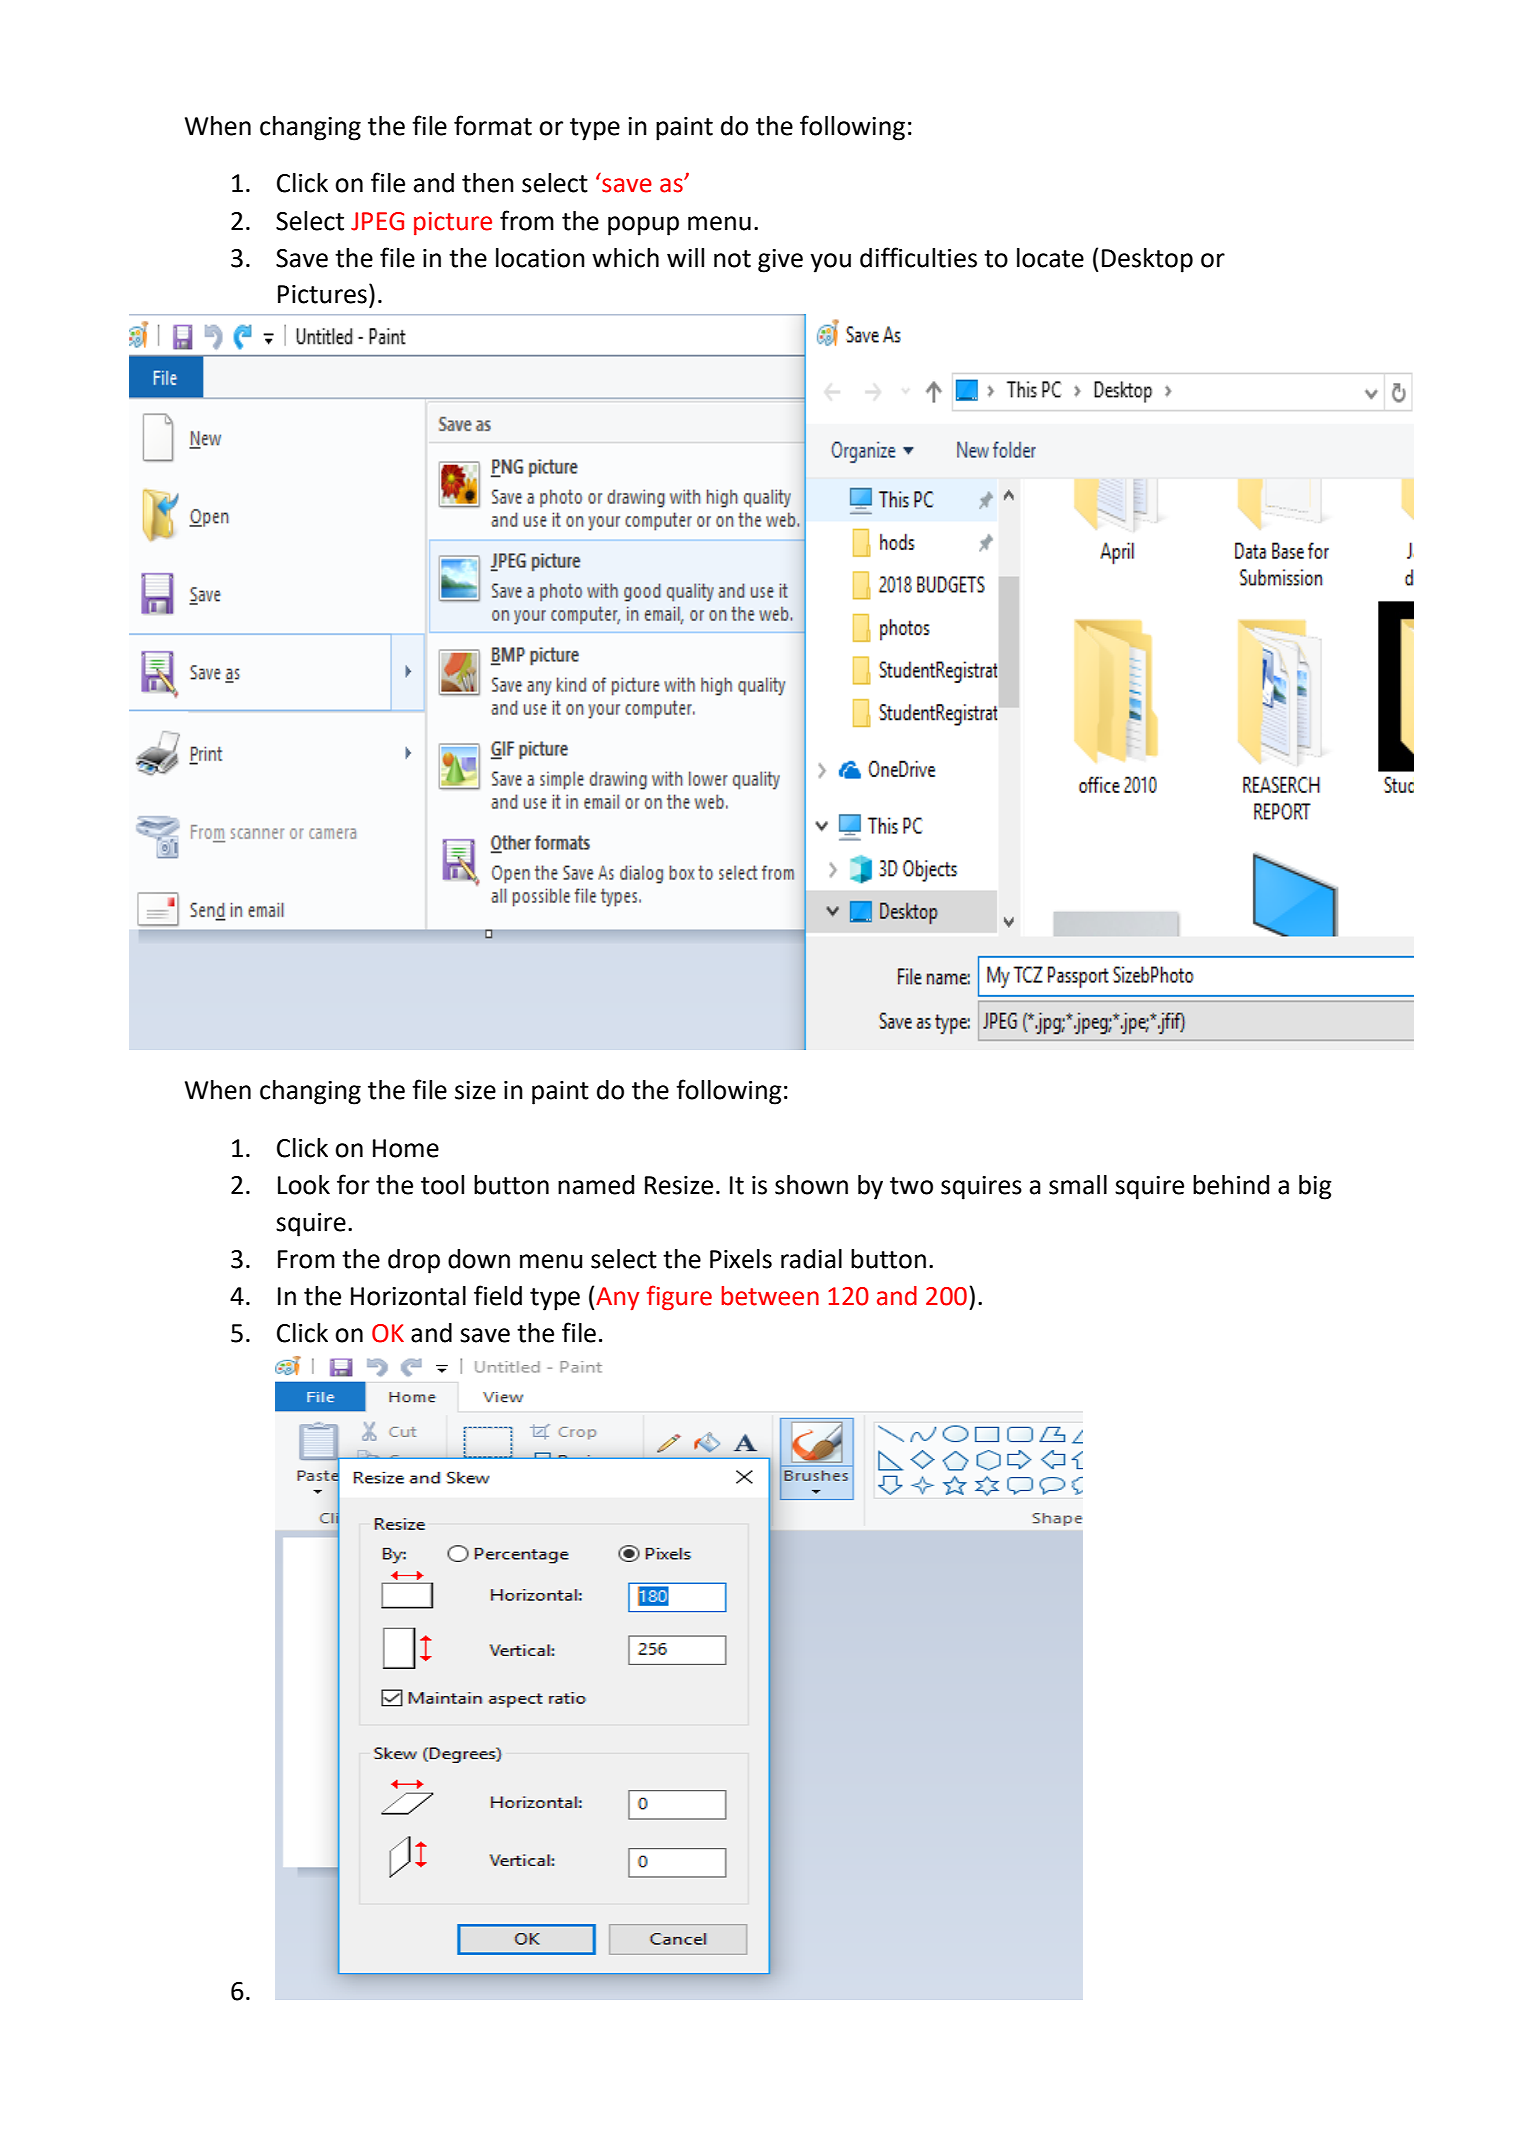 This screenshot has height=2150, width=1521. What do you see at coordinates (414, 1261) in the screenshot?
I see `drop` at bounding box center [414, 1261].
